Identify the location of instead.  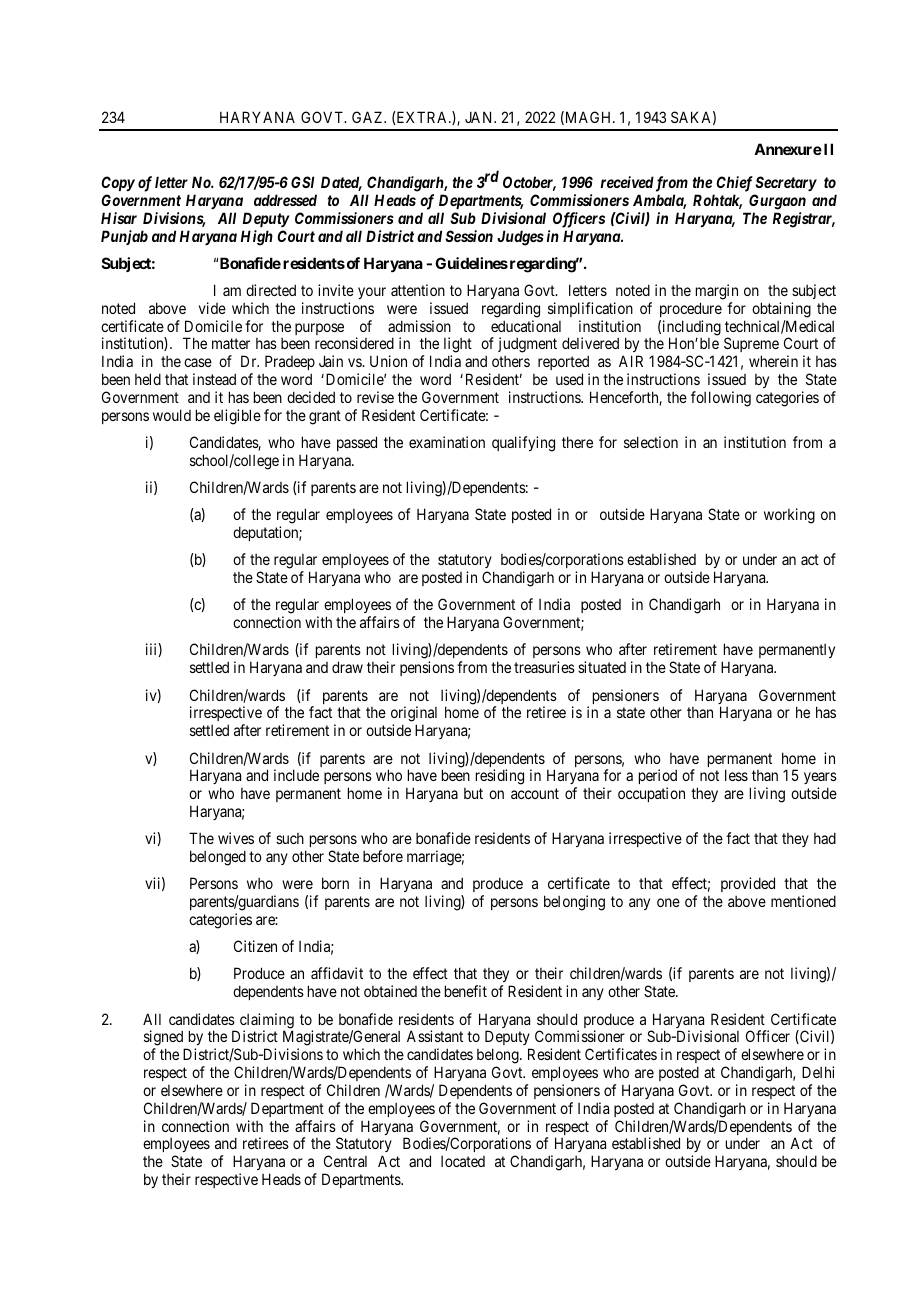
(214, 379).
